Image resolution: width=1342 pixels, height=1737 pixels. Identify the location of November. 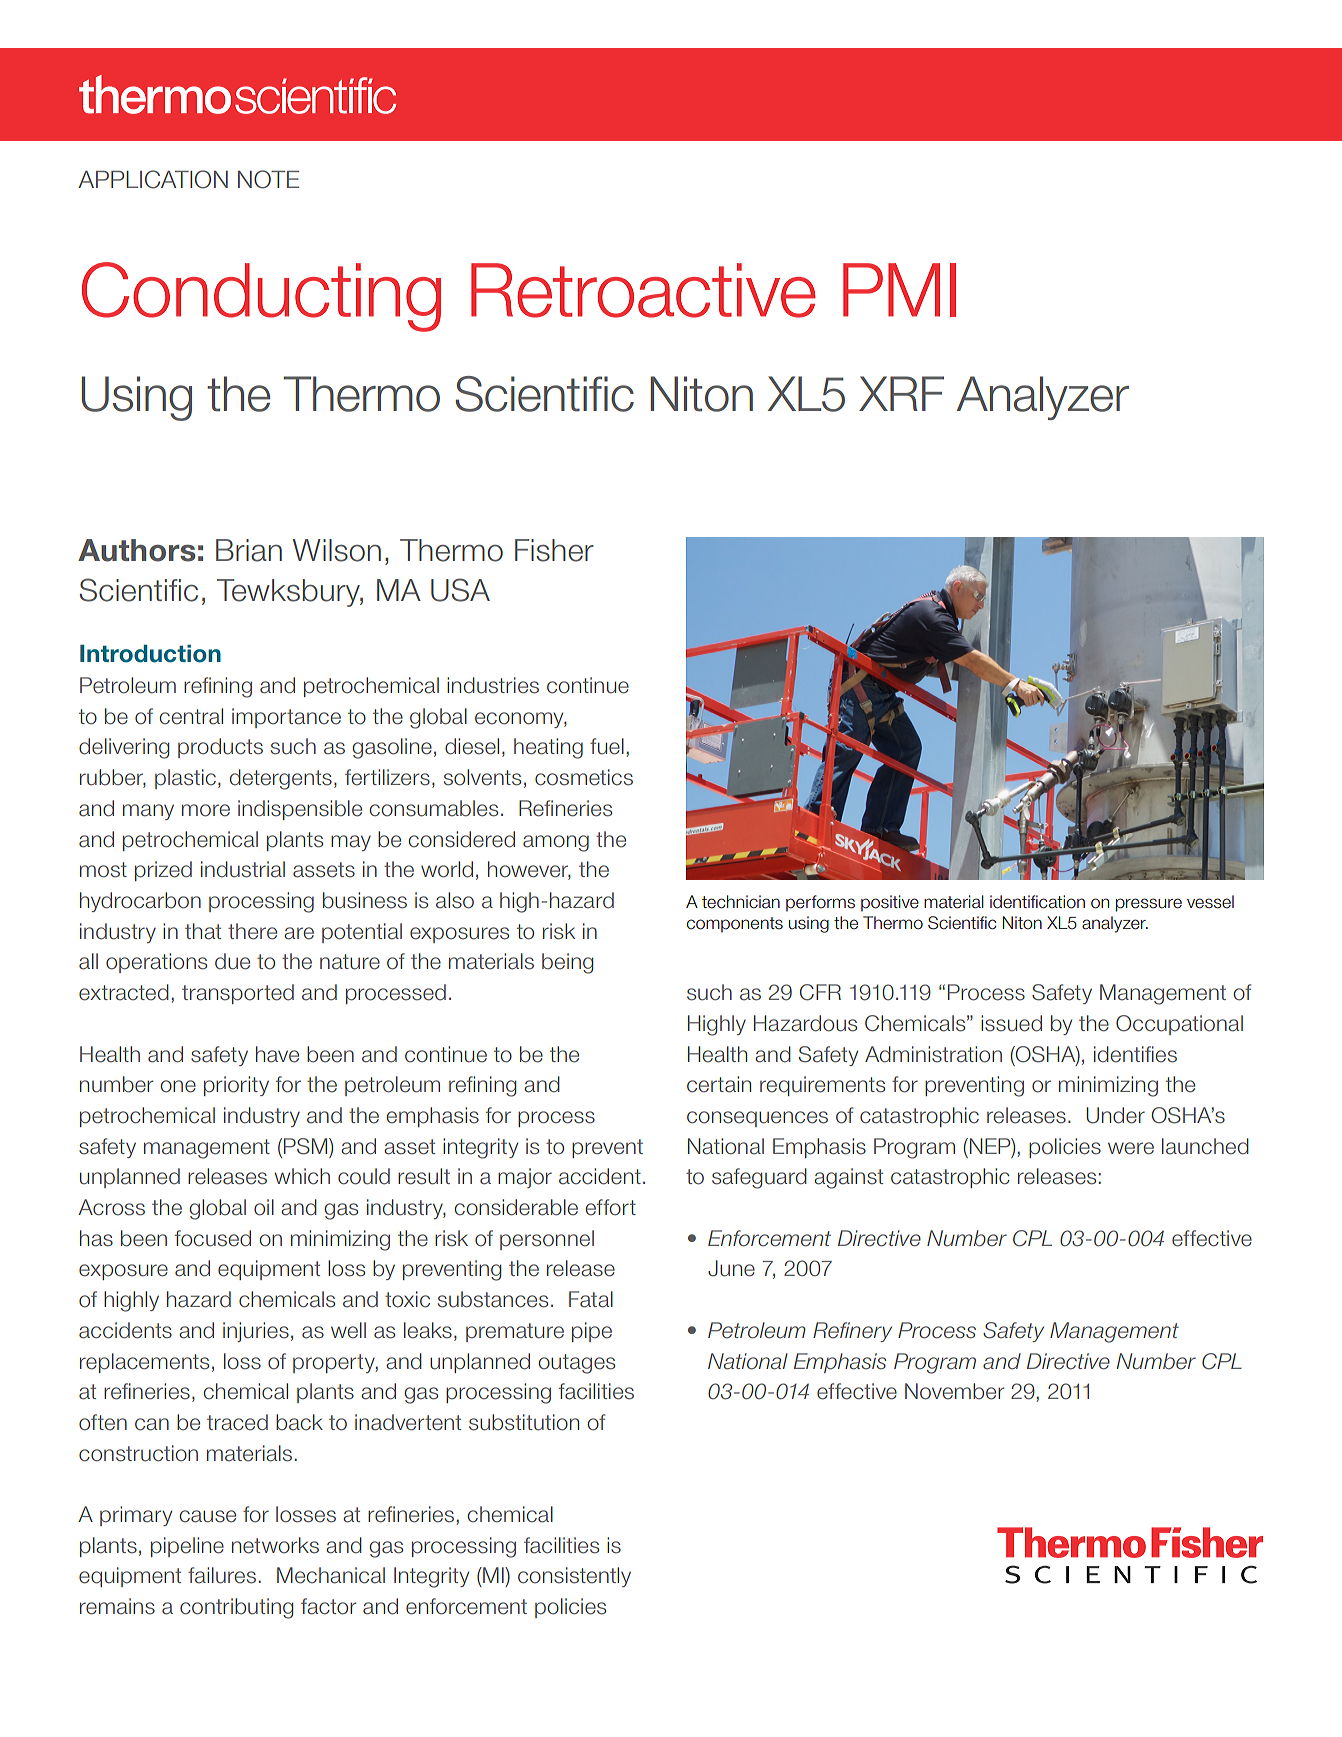
(954, 1391).
